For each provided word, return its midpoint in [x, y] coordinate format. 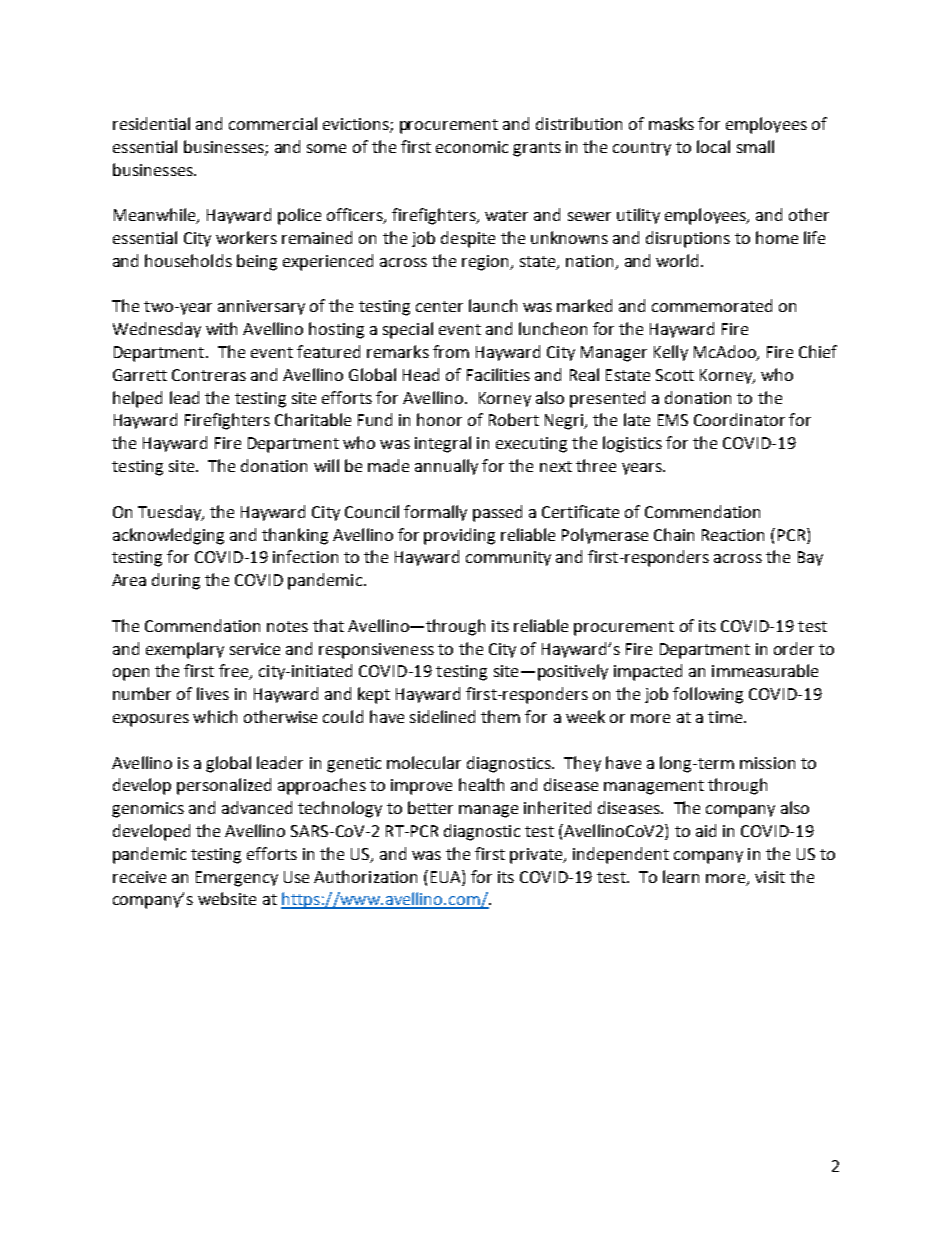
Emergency [237, 879]
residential [151, 123]
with [221, 328]
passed [497, 513]
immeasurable [765, 670]
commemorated [712, 305]
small [755, 146]
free [235, 672]
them [500, 716]
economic [472, 147]
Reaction [733, 535]
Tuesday [170, 513]
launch [493, 305]
